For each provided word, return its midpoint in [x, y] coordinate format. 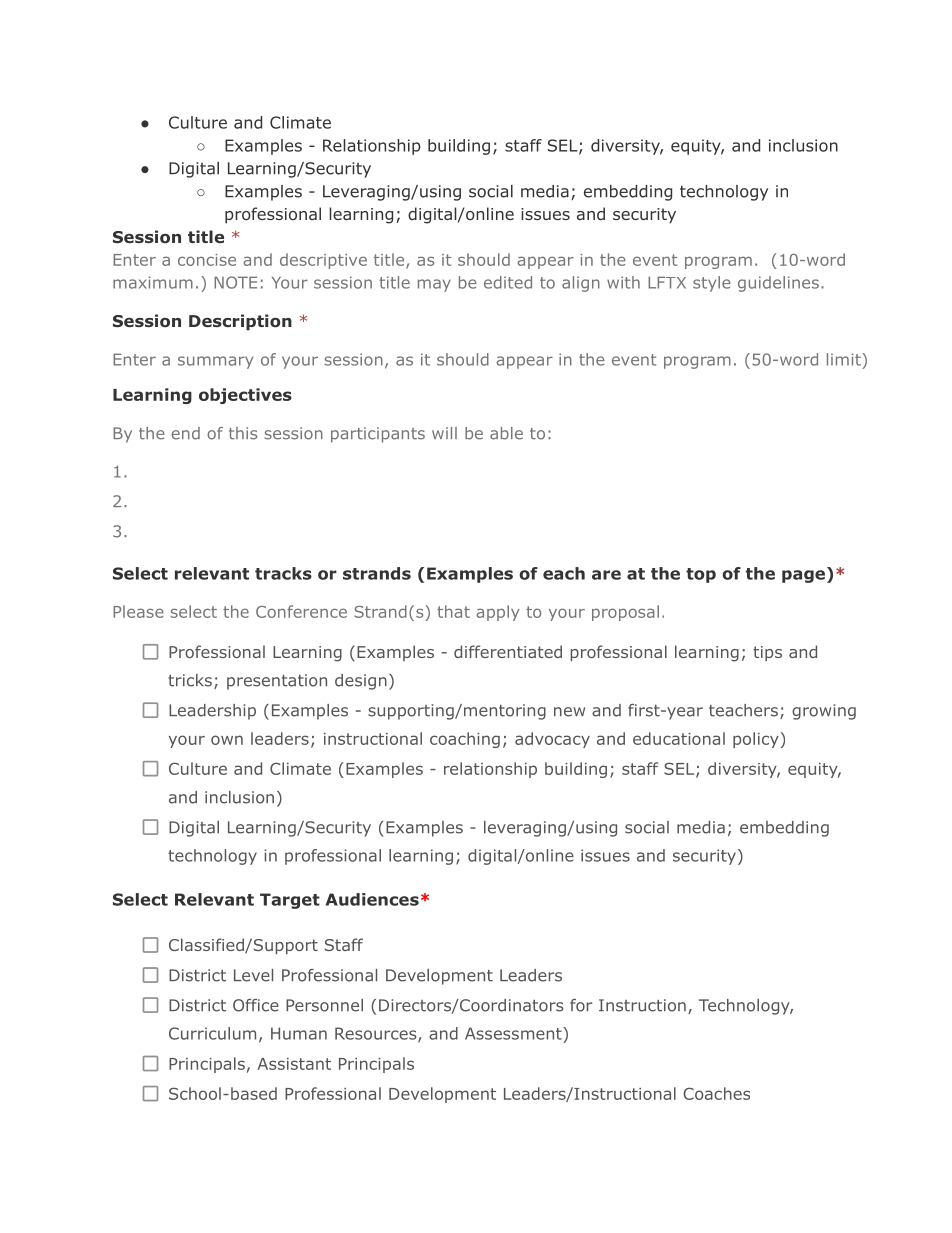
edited [508, 282]
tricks [190, 680]
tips [767, 653]
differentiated [508, 651]
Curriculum [212, 1033]
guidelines [778, 284]
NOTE [235, 282]
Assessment [514, 1033]
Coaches [716, 1093]
